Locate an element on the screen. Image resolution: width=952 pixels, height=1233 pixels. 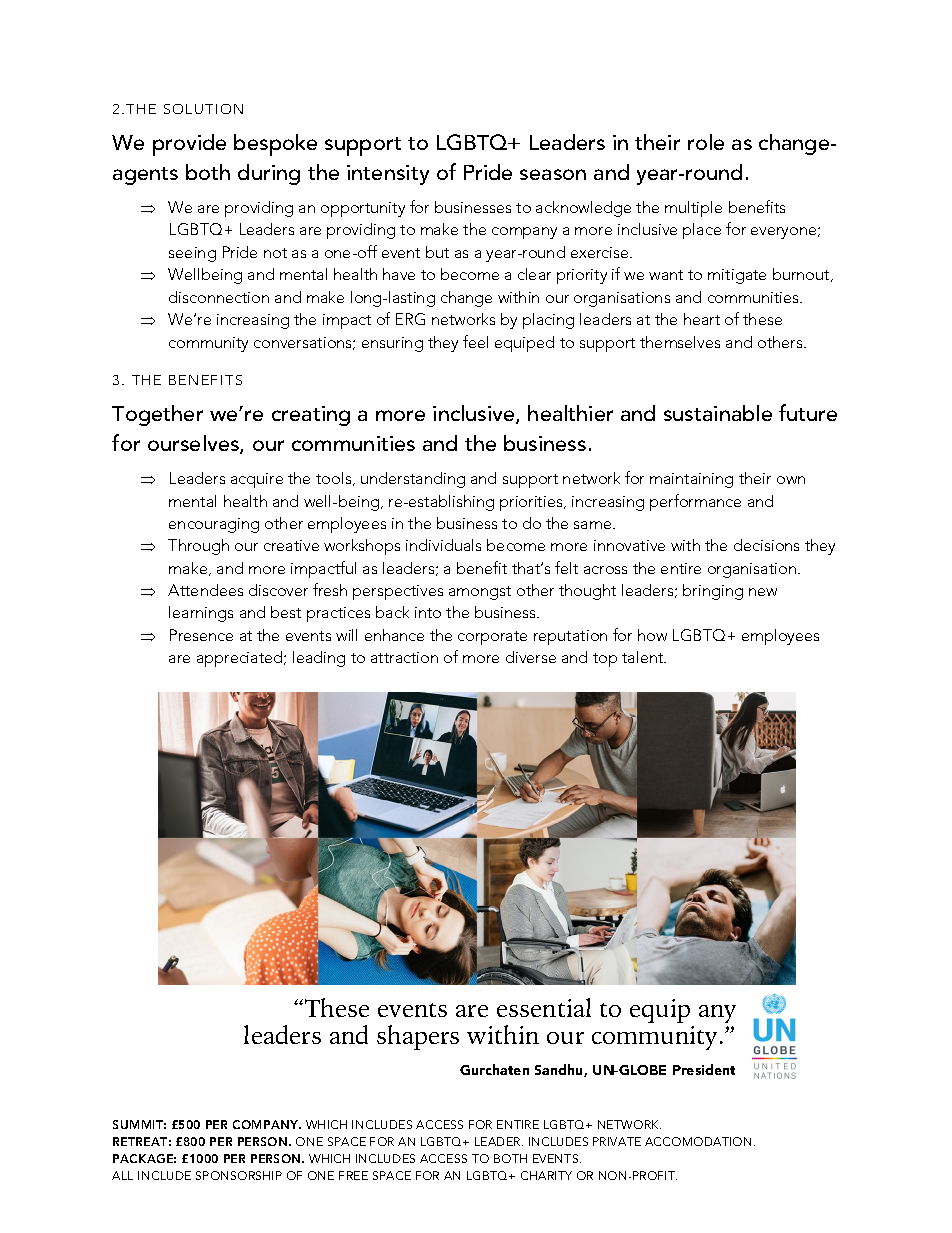
role is located at coordinates (706, 142).
